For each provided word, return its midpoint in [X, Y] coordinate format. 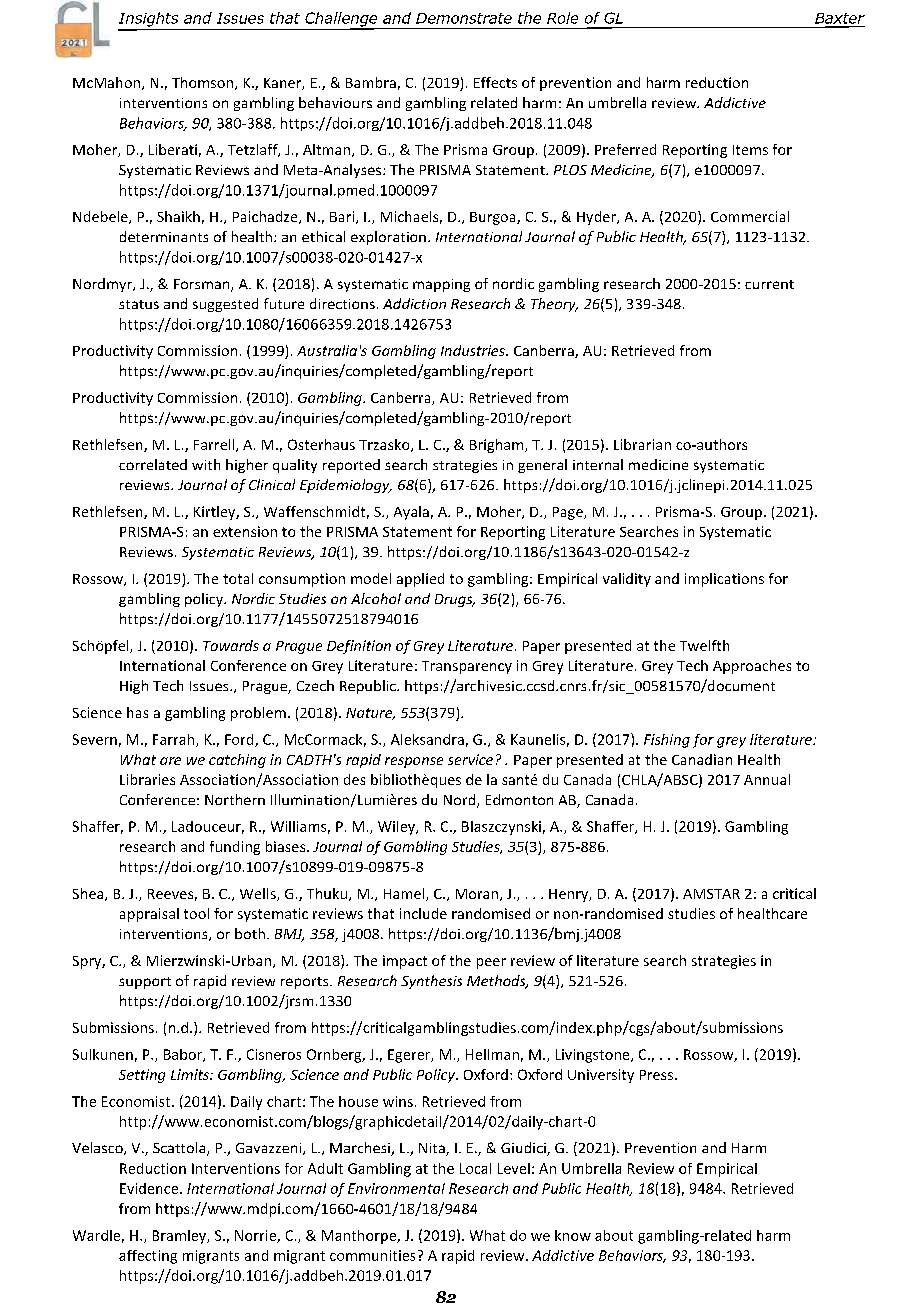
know [573, 1235]
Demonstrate [464, 18]
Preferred [625, 149]
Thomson [202, 82]
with [206, 464]
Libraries [147, 779]
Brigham [498, 446]
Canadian [702, 759]
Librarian [642, 444]
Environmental [396, 1188]
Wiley [397, 828]
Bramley [180, 1237]
